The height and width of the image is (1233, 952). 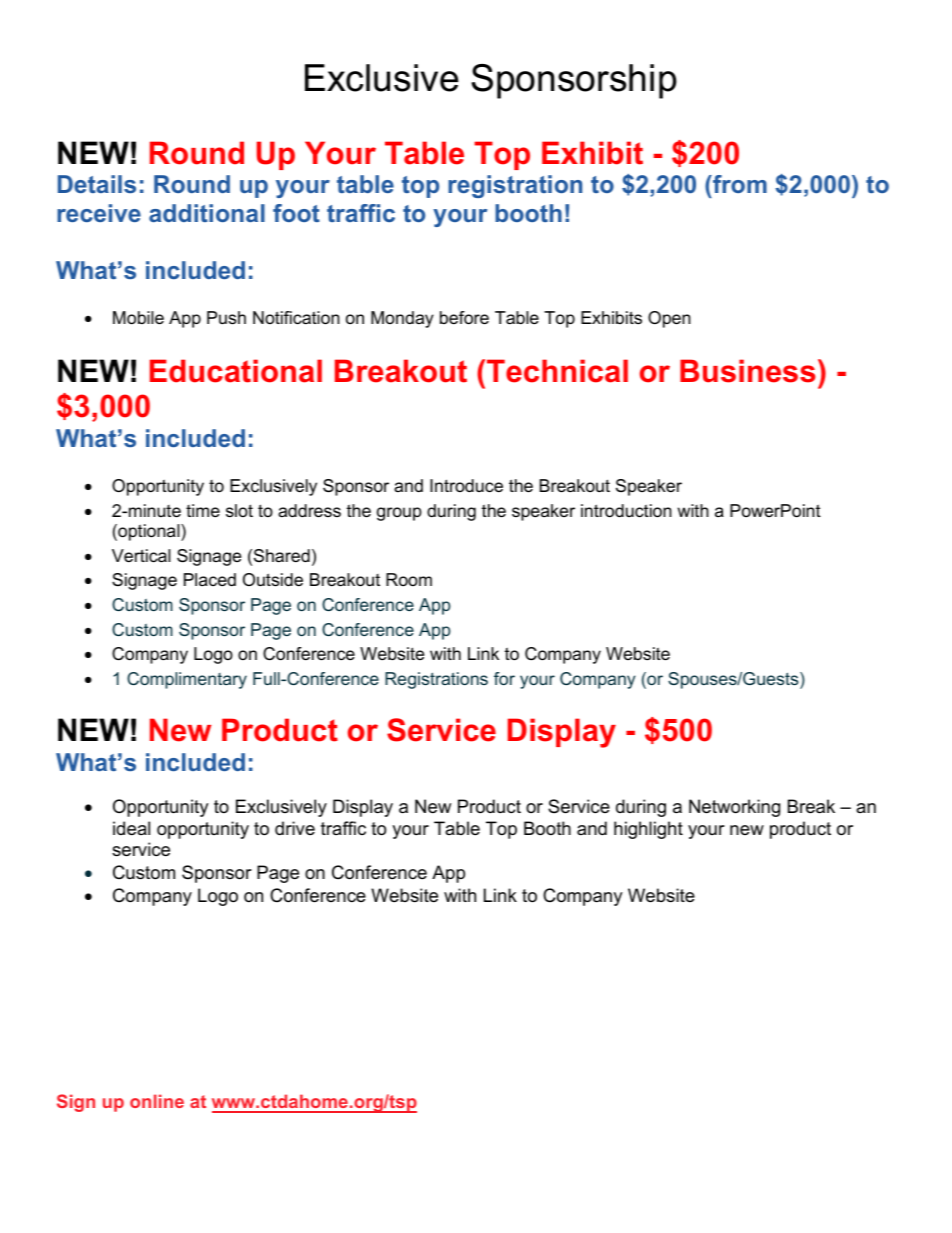 I want to click on ideal, so click(x=131, y=828).
